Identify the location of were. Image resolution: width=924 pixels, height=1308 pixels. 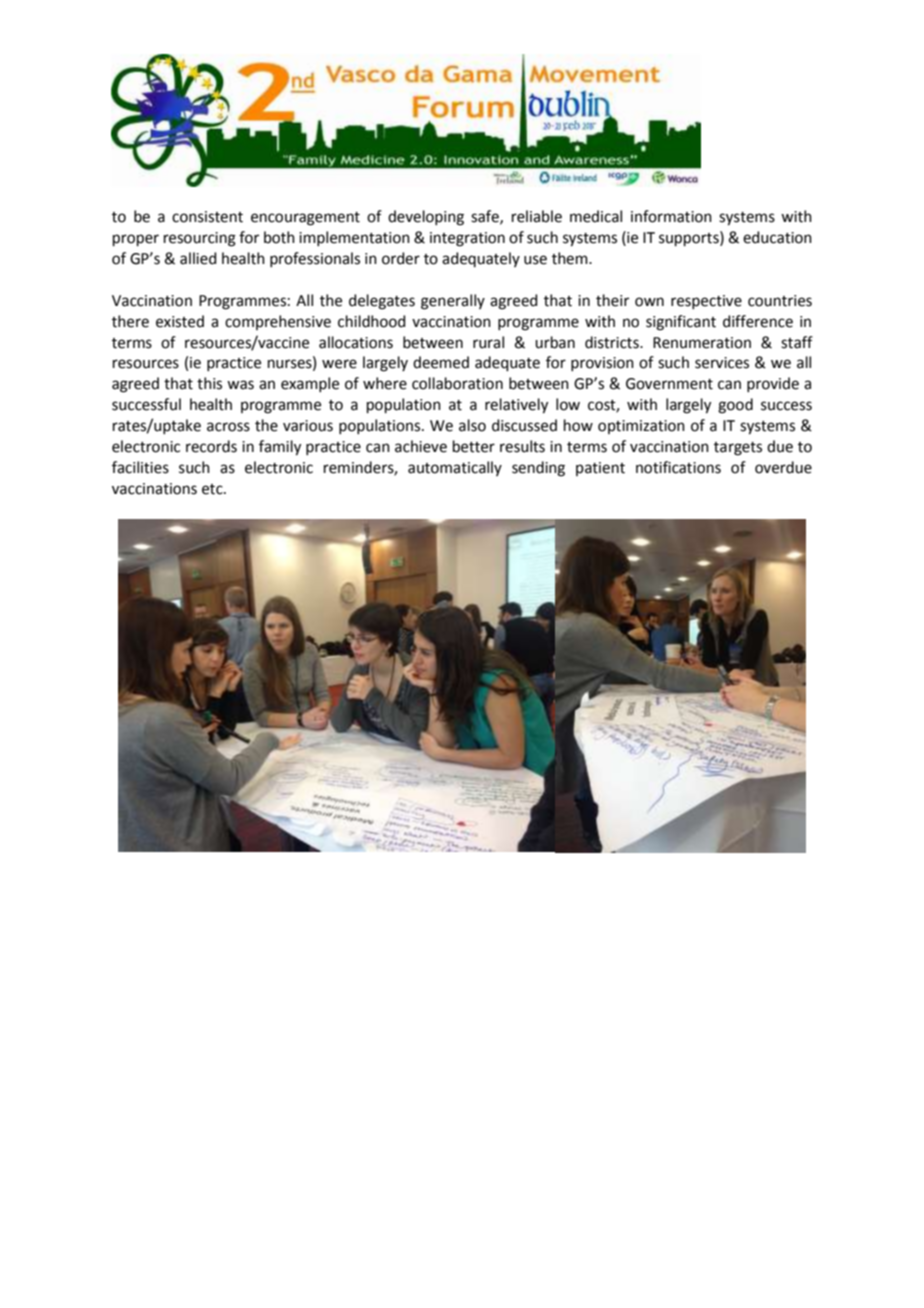
(339, 364).
